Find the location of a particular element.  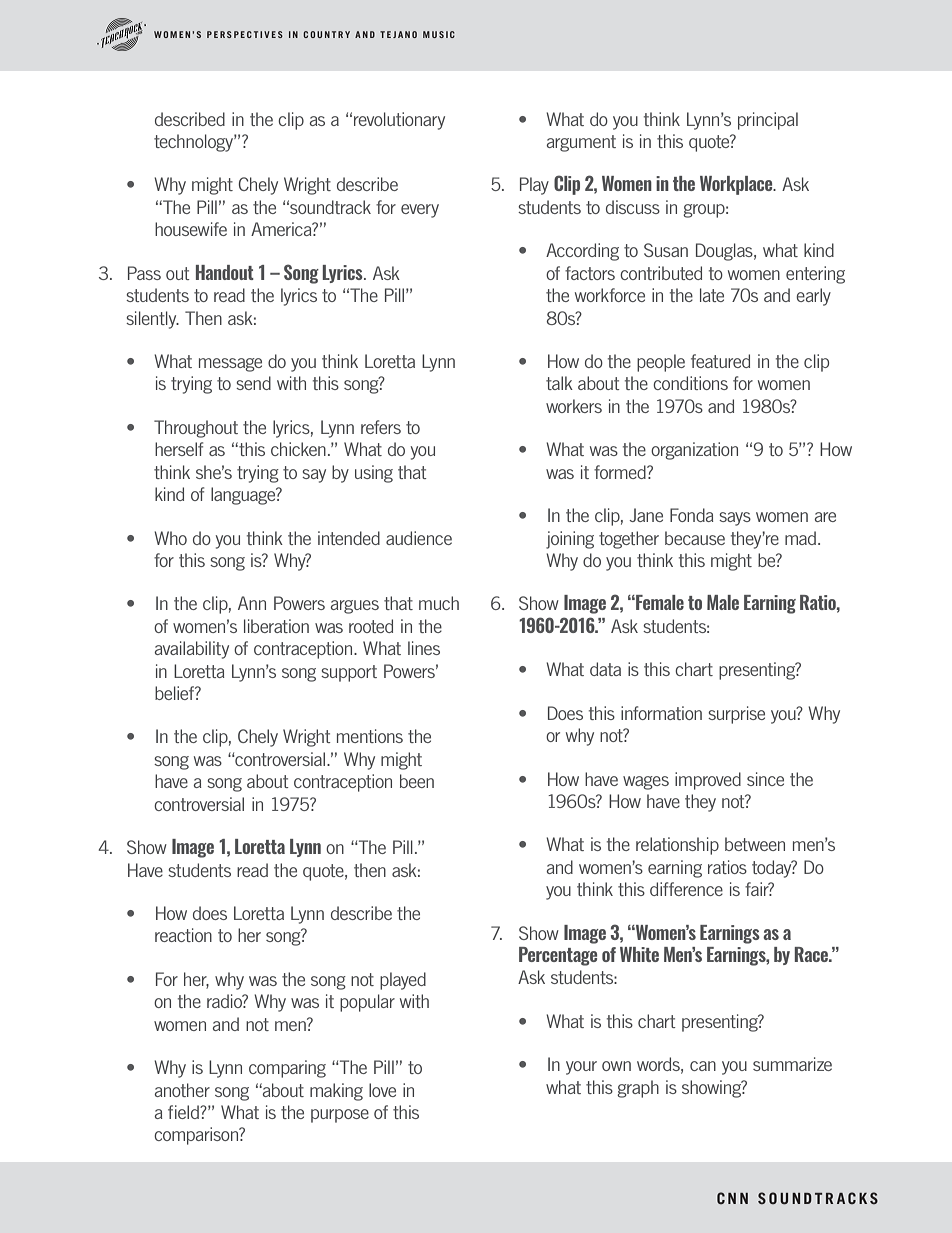

difference is located at coordinates (686, 889).
